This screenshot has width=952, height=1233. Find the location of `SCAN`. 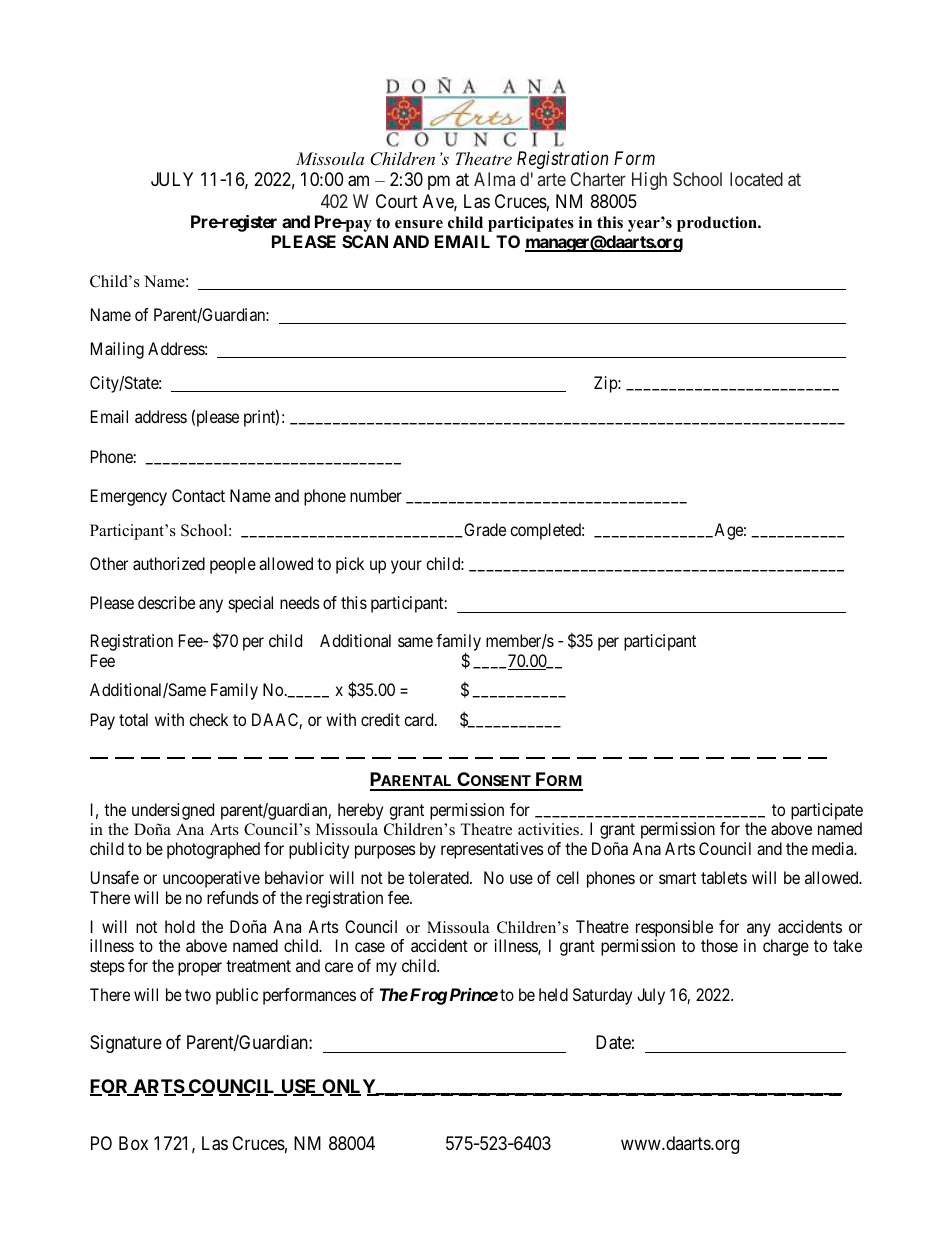

SCAN is located at coordinates (365, 241).
